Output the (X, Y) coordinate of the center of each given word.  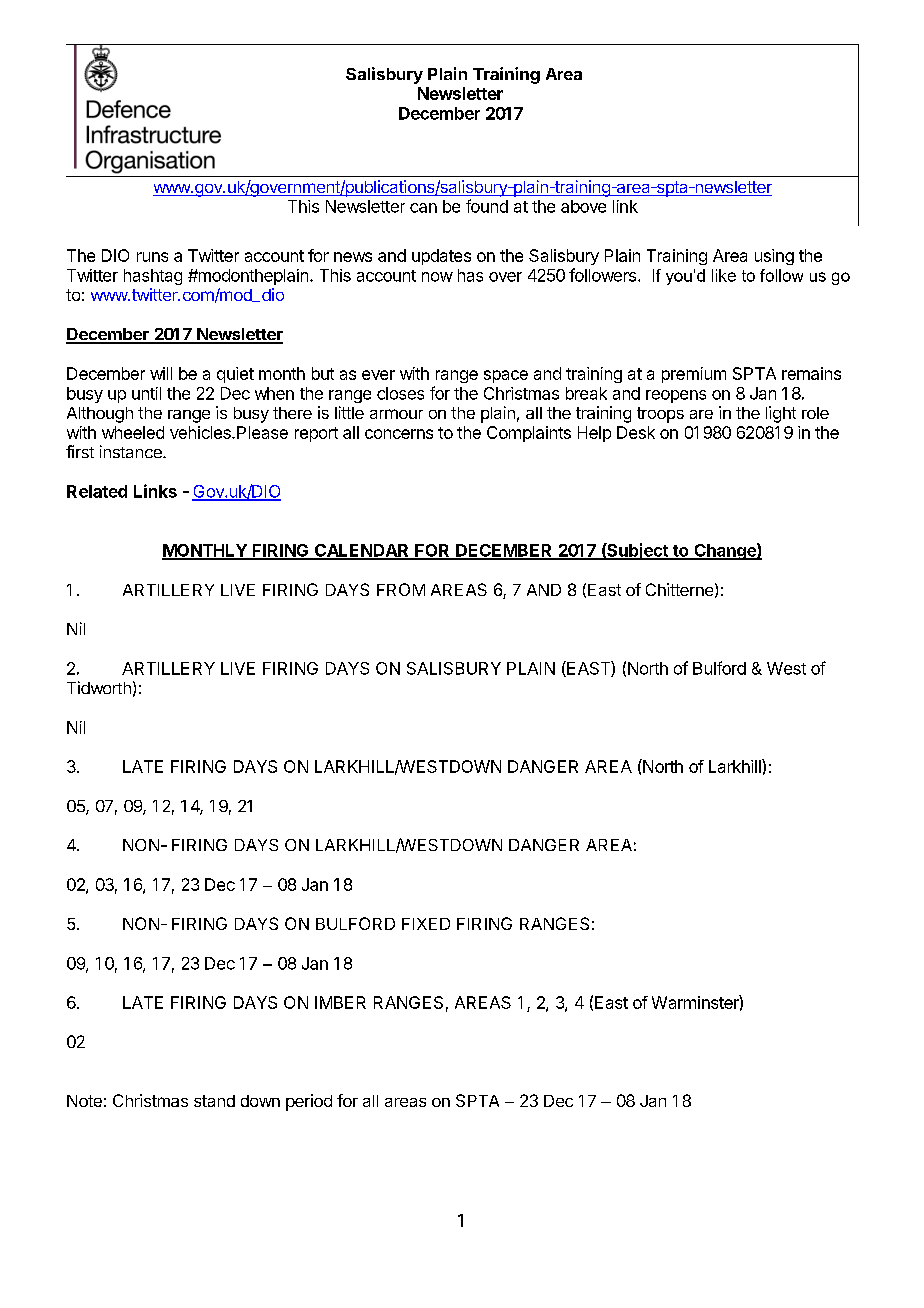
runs (152, 257)
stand (214, 1101)
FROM (401, 589)
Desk (636, 432)
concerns (399, 434)
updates (441, 257)
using (774, 257)
